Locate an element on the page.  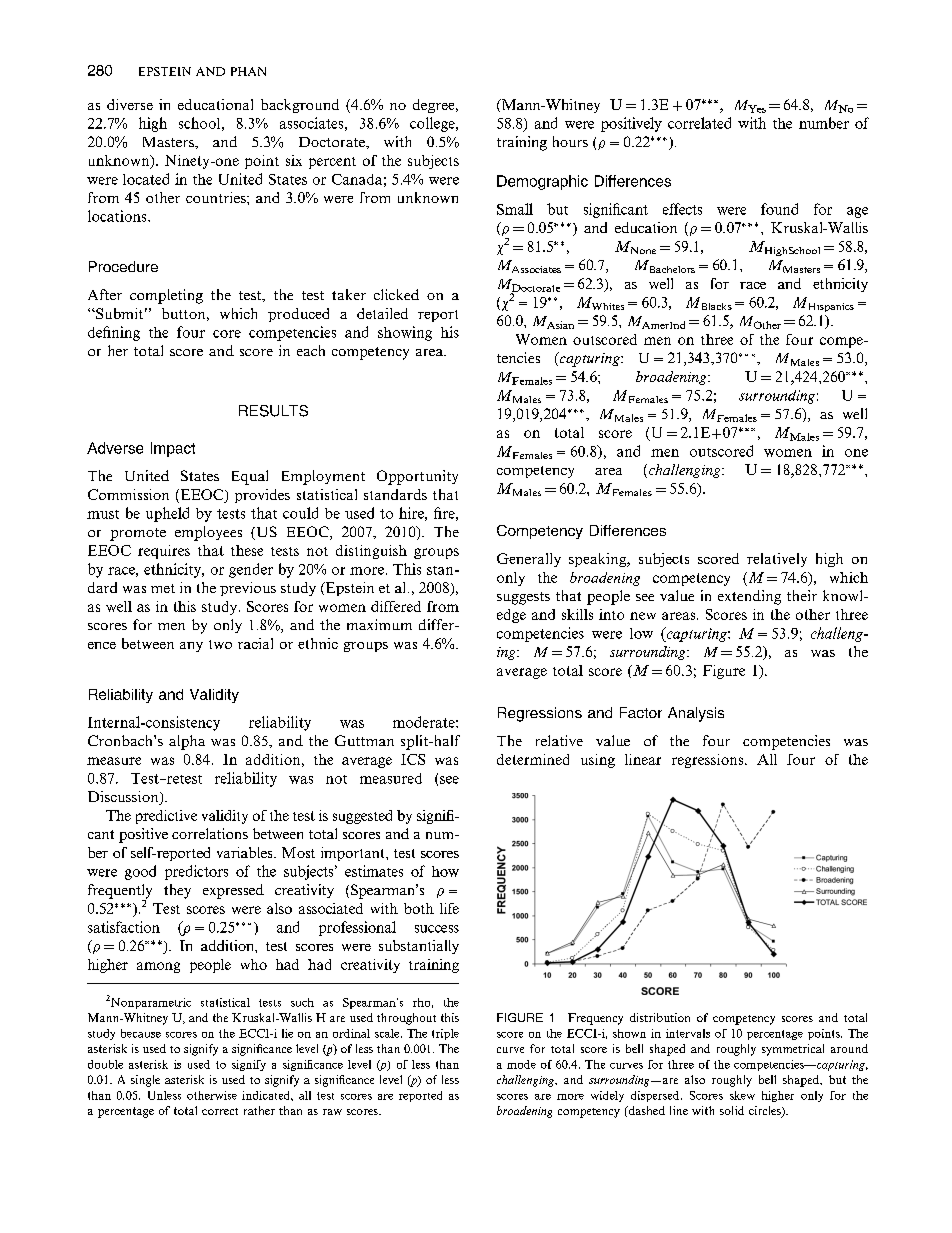
diverse is located at coordinates (130, 104).
